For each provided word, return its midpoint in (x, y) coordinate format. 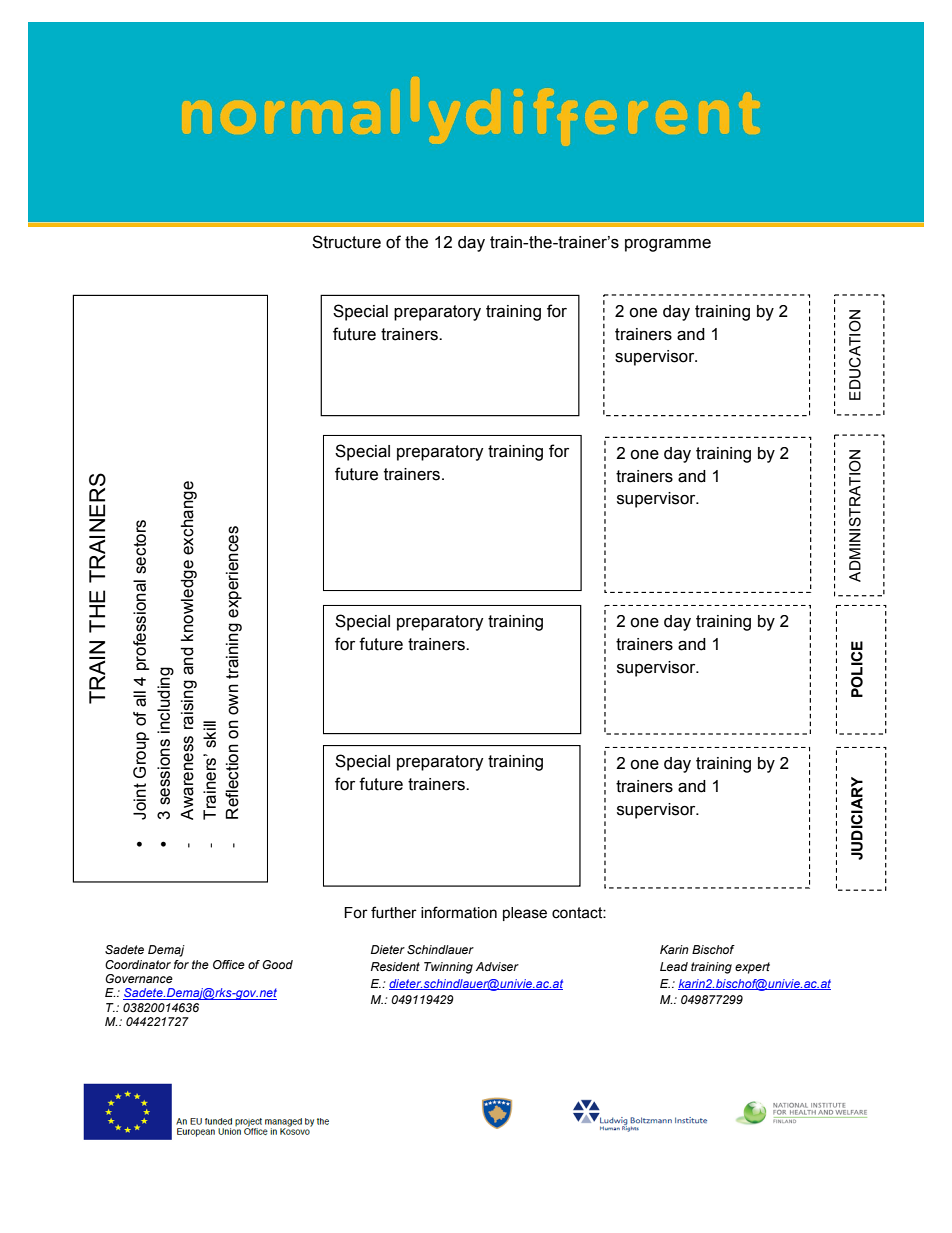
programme (668, 245)
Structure (346, 242)
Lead (674, 966)
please (525, 914)
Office (229, 964)
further (394, 912)
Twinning (448, 968)
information (459, 912)
